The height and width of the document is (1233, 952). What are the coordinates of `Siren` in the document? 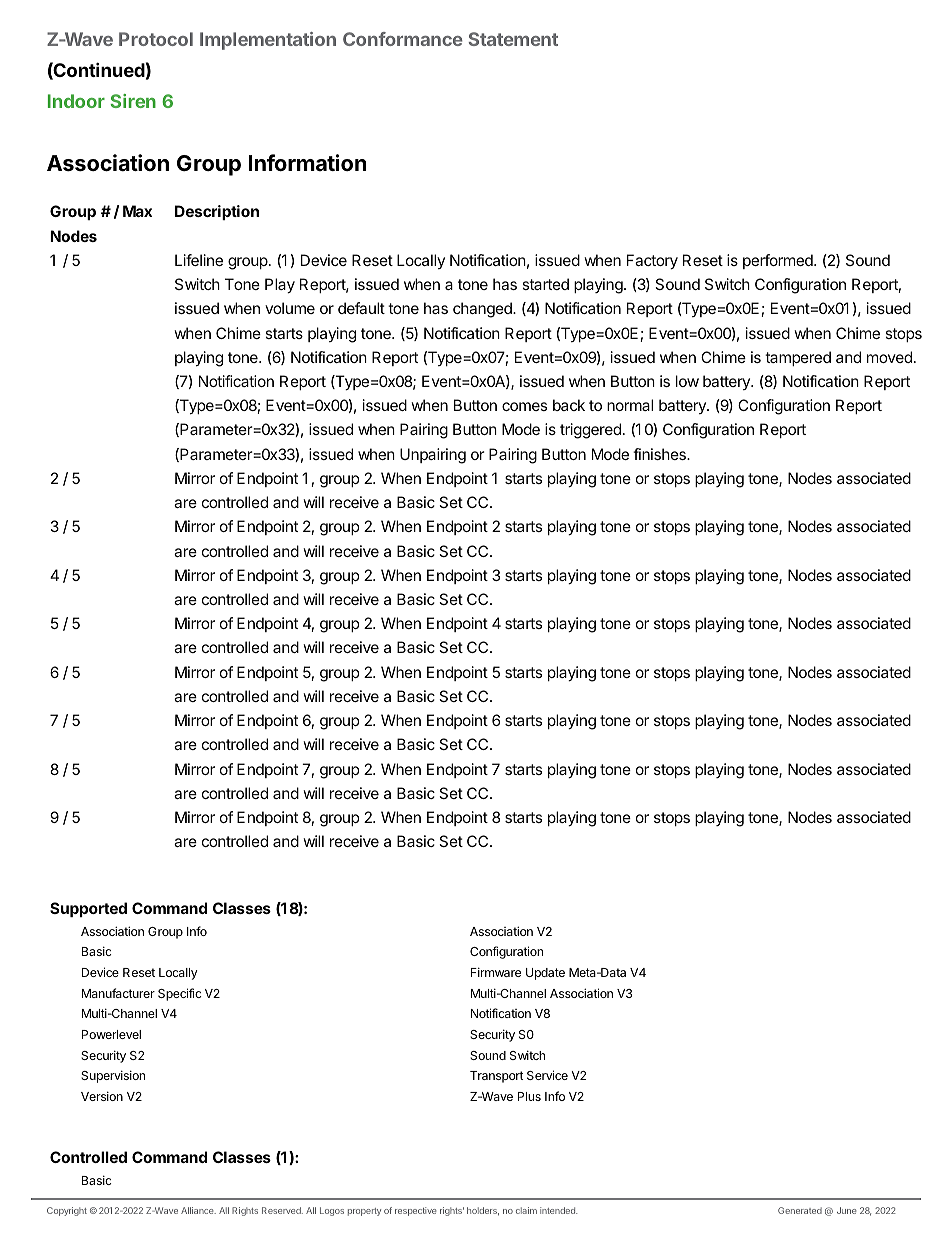 It's located at (133, 101).
